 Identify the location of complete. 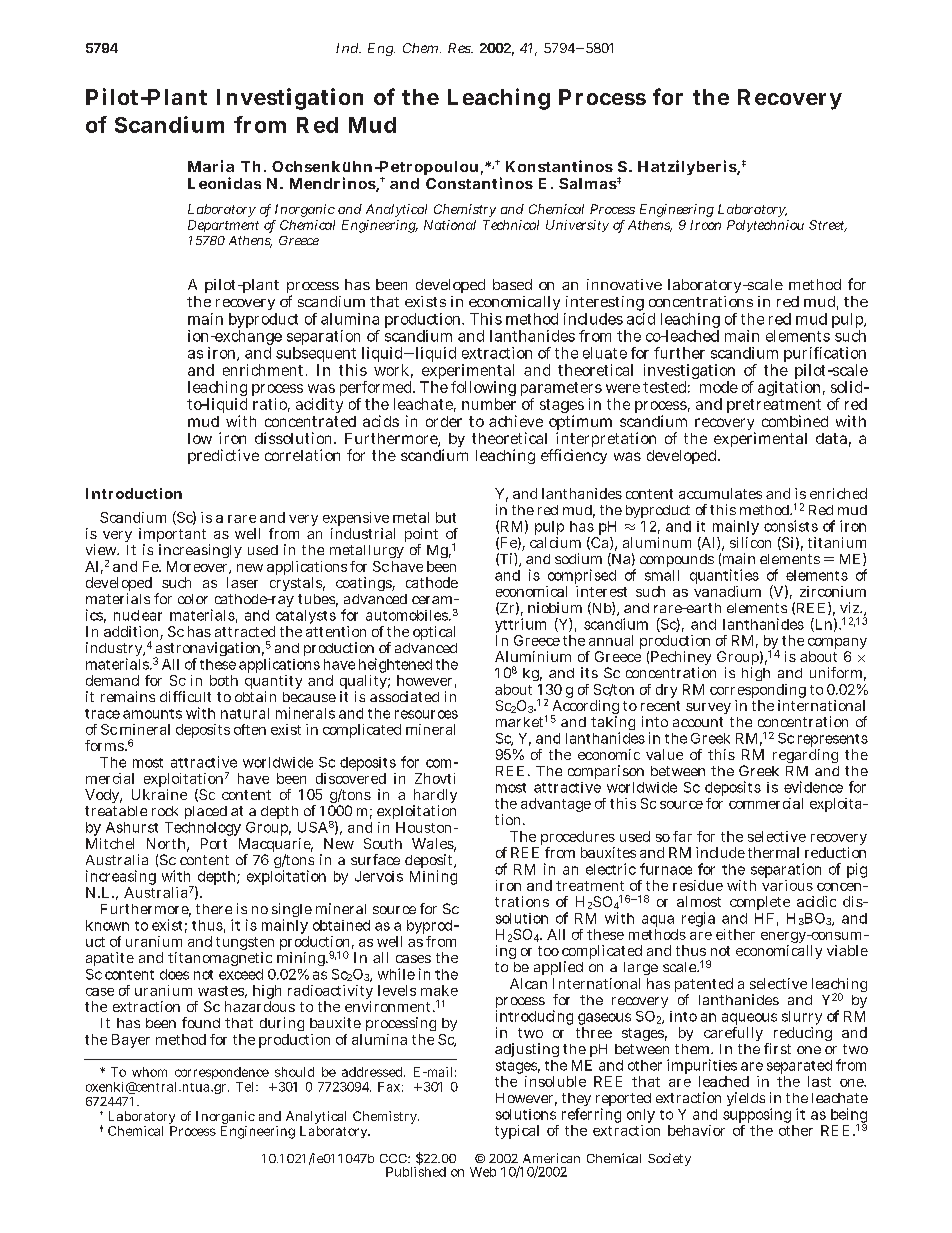
(760, 903).
